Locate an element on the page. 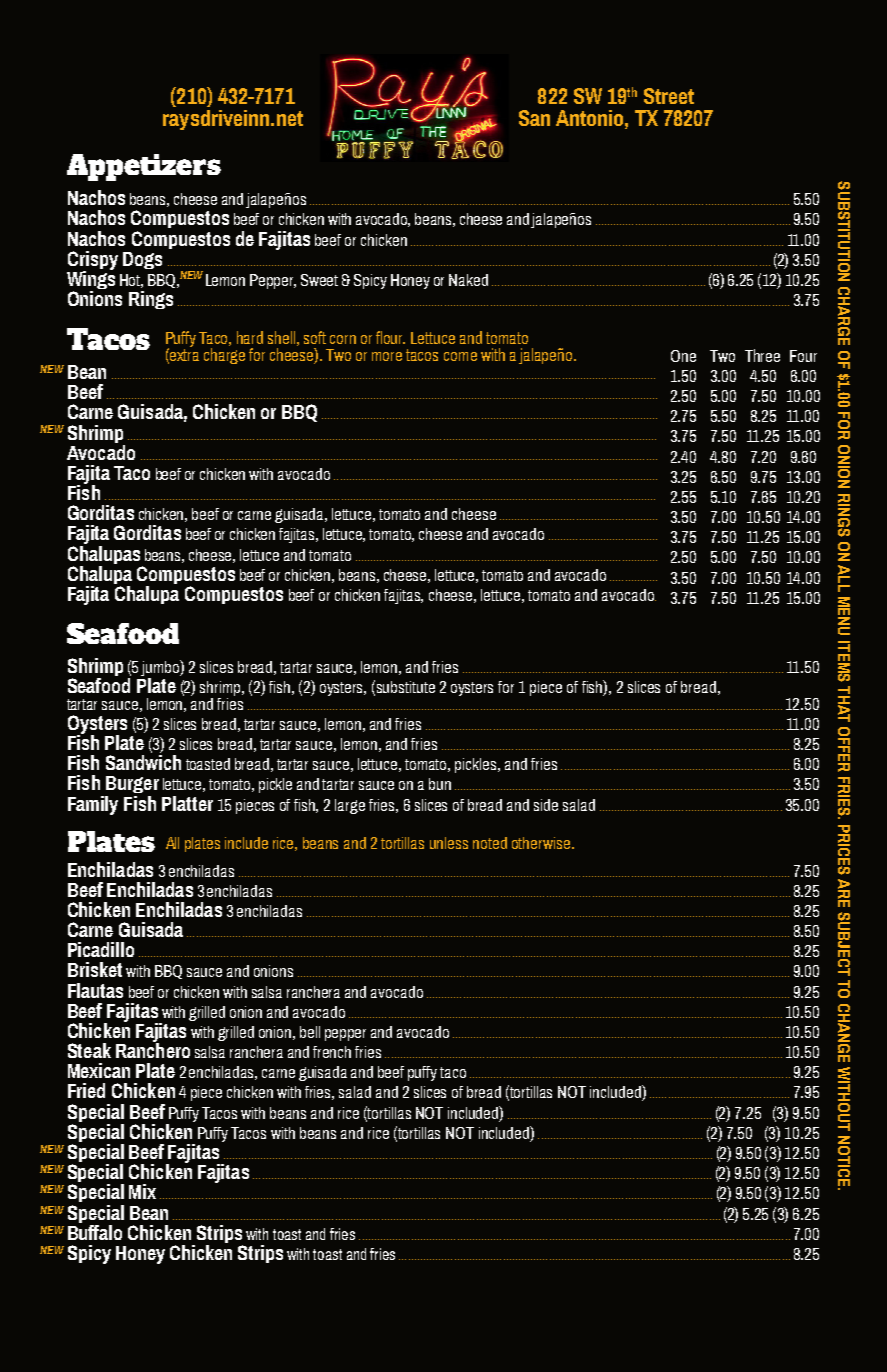 The height and width of the document is (1372, 887). Picadillo is located at coordinates (101, 949).
